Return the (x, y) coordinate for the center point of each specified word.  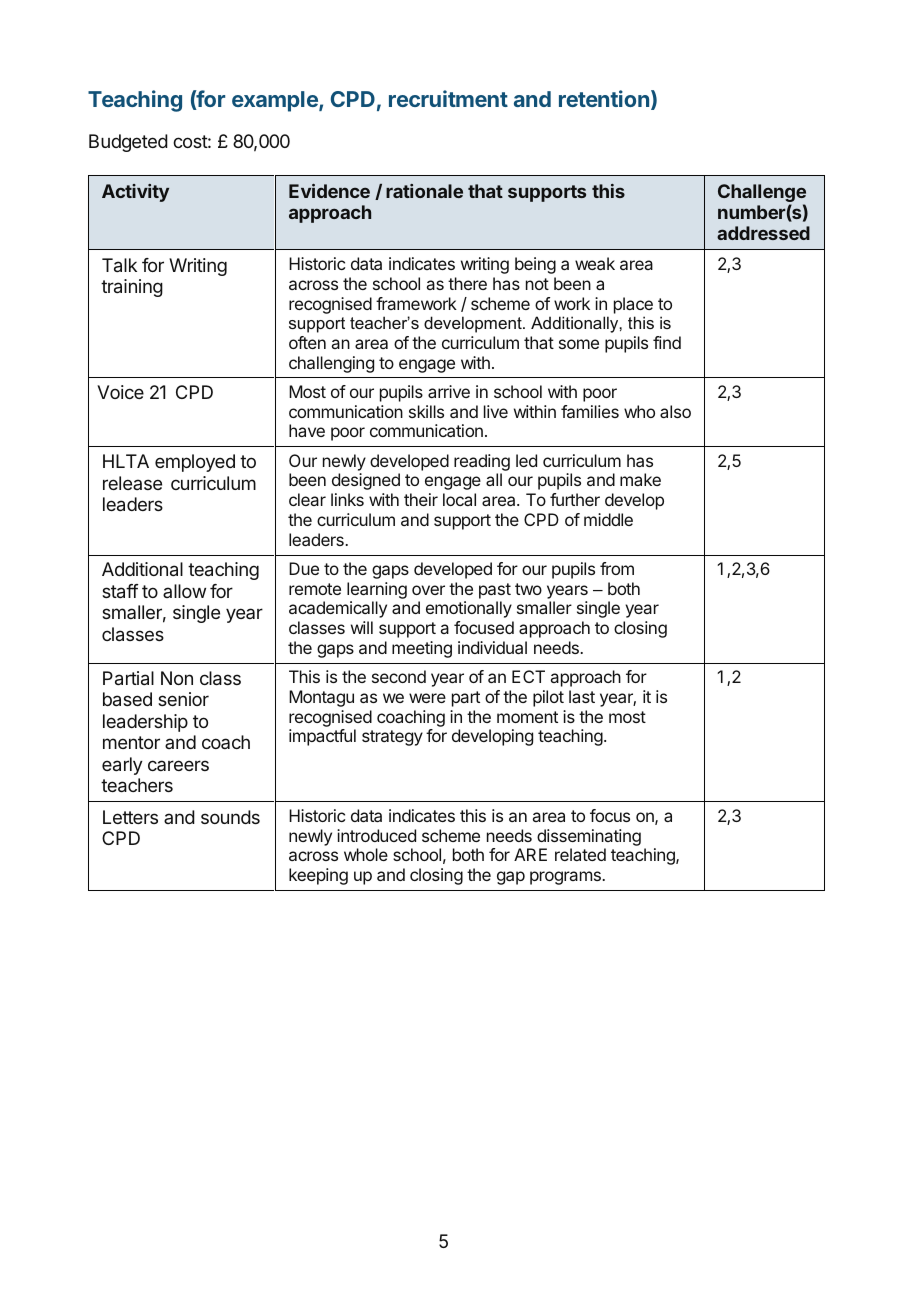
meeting (422, 649)
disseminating (589, 837)
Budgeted (128, 143)
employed (195, 463)
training (132, 288)
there (467, 283)
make (640, 479)
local (459, 499)
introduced (376, 835)
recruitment (448, 98)
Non (177, 678)
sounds (230, 817)
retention (604, 98)
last (582, 696)
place (633, 305)
